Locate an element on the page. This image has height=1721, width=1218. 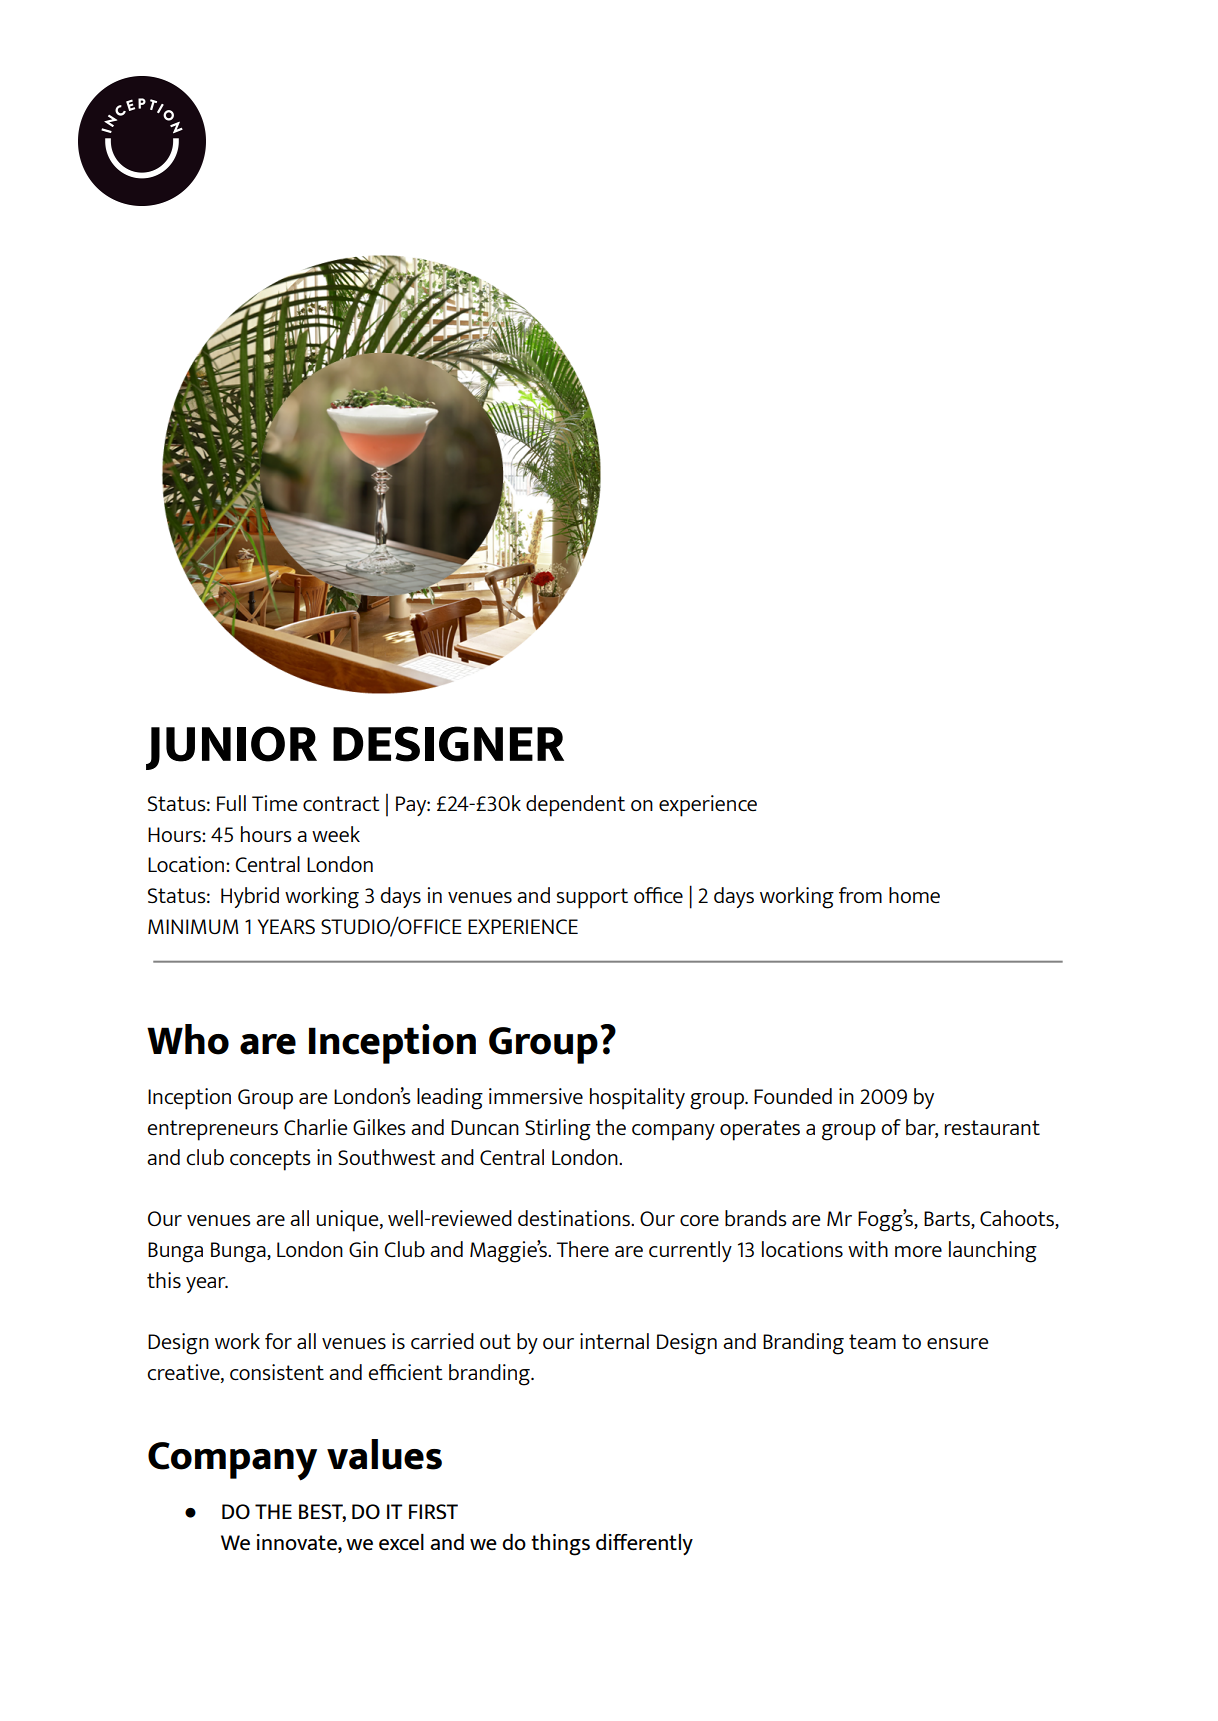
differently is located at coordinates (644, 1544).
